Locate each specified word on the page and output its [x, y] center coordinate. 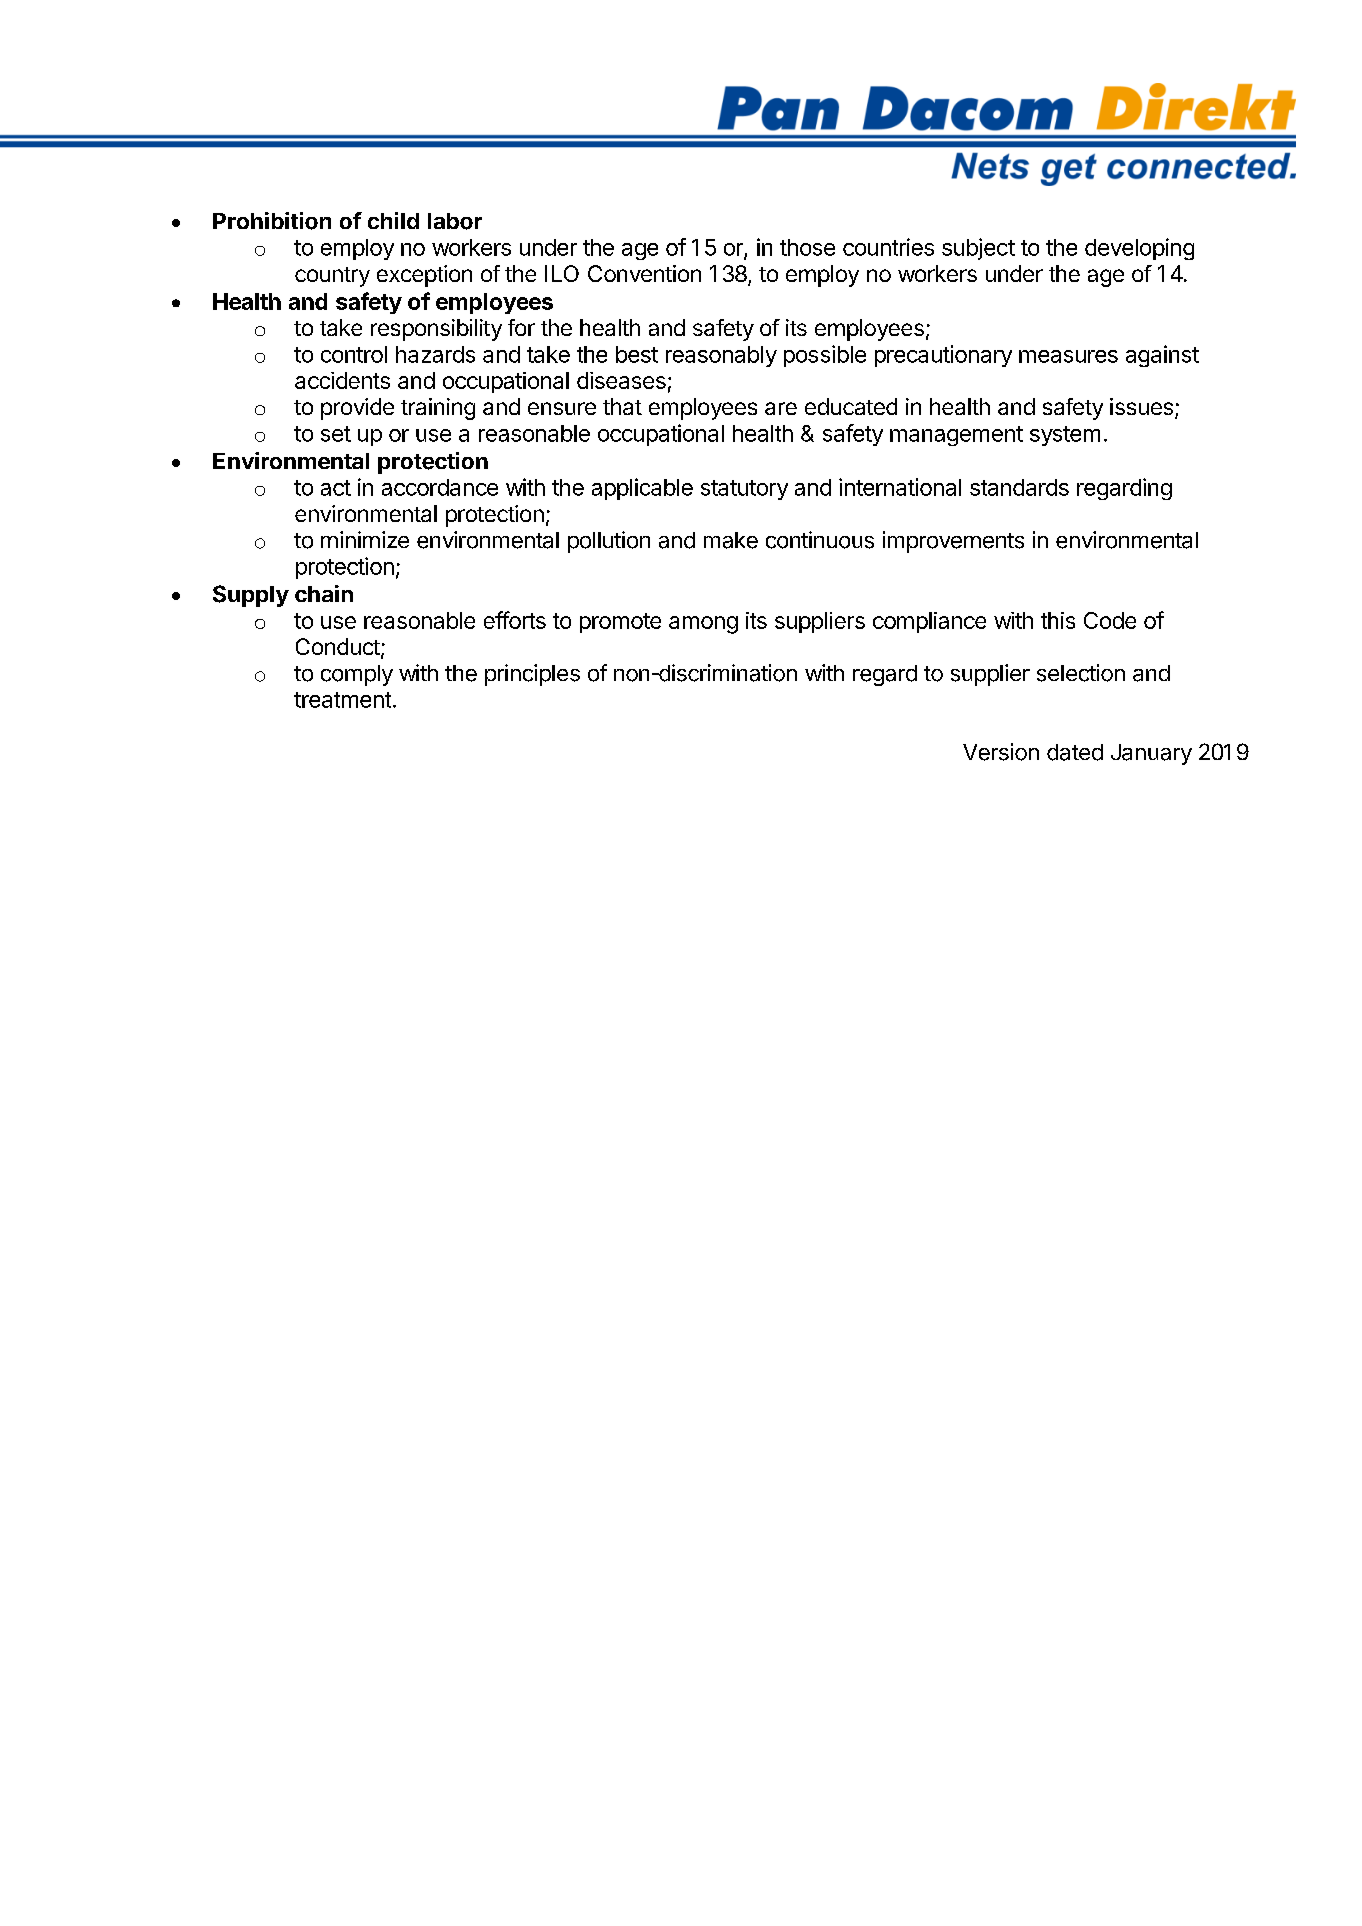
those [807, 247]
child [393, 220]
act [336, 488]
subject [978, 249]
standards [1019, 487]
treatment [342, 700]
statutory [744, 490]
